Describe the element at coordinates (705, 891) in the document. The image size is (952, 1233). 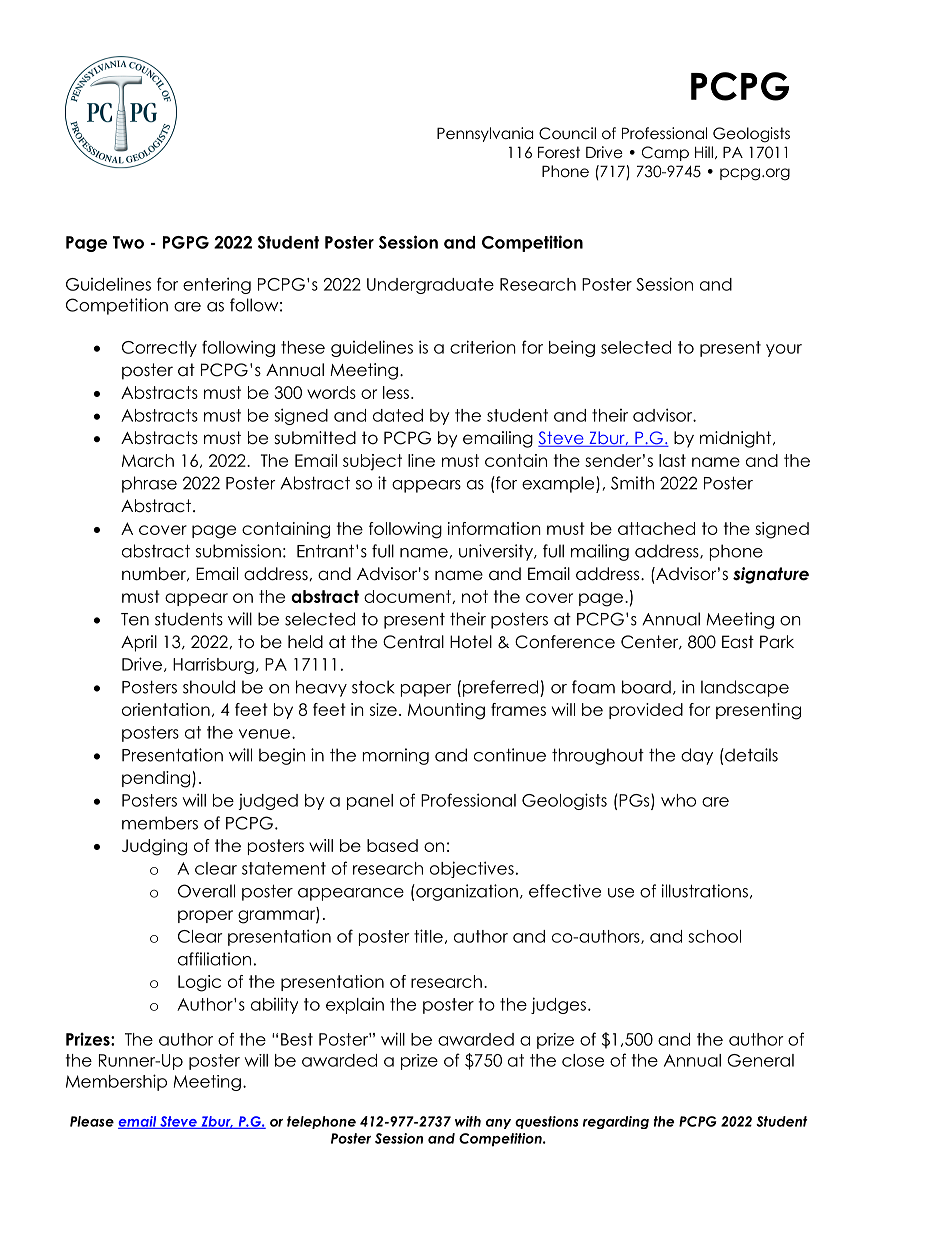
I see `illustrations` at that location.
